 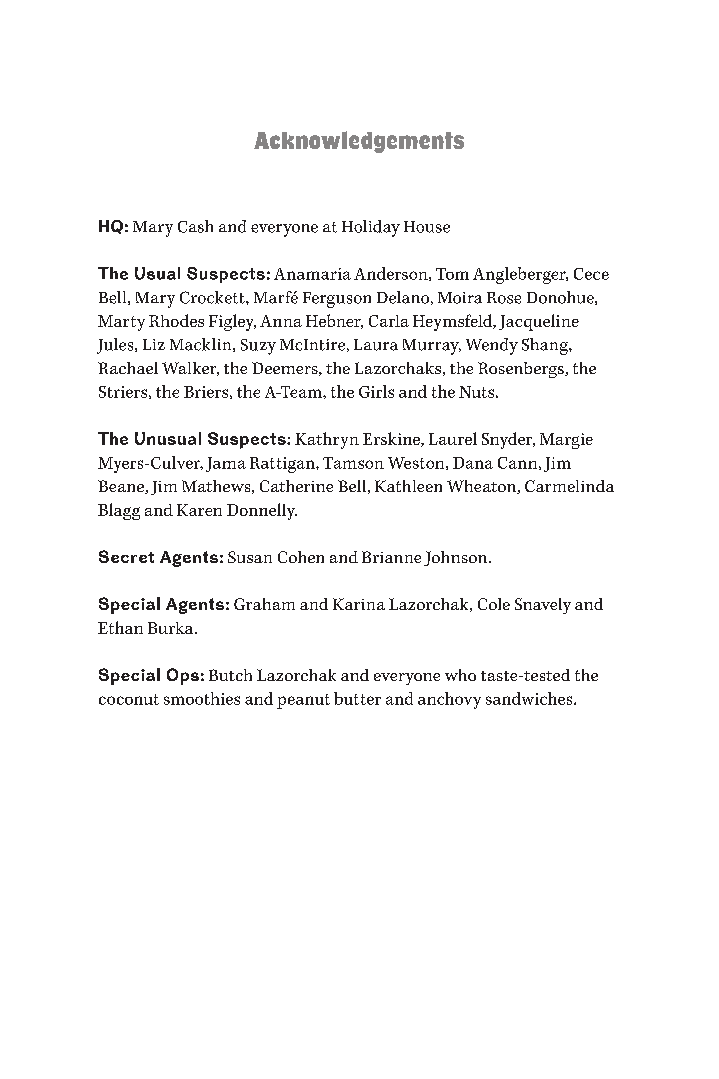 What do you see at coordinates (427, 227) in the page?
I see `House` at bounding box center [427, 227].
